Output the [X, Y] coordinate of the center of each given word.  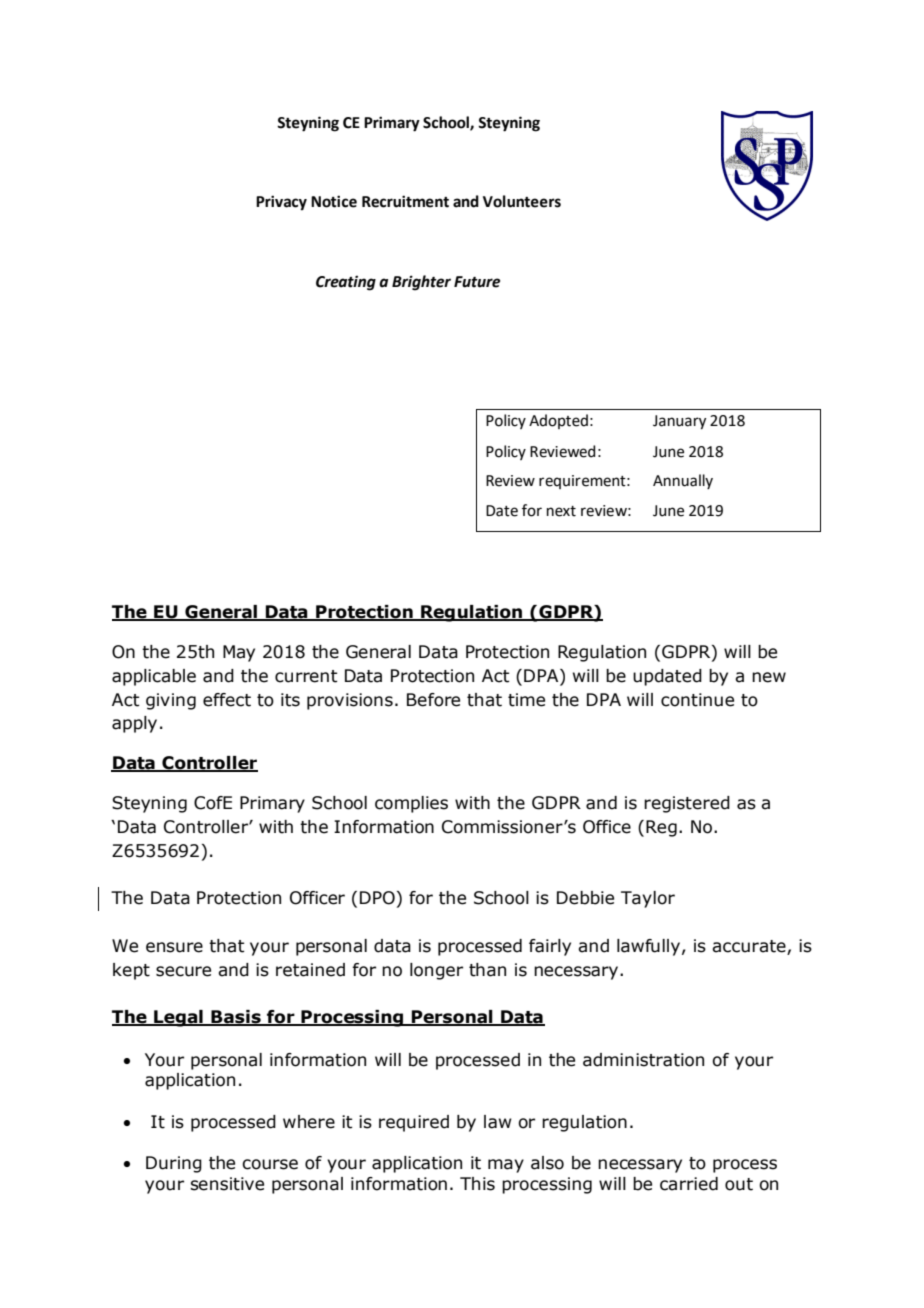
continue [697, 700]
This [477, 1184]
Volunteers [522, 201]
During [174, 1164]
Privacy [281, 203]
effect [227, 700]
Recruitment [405, 201]
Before [433, 700]
